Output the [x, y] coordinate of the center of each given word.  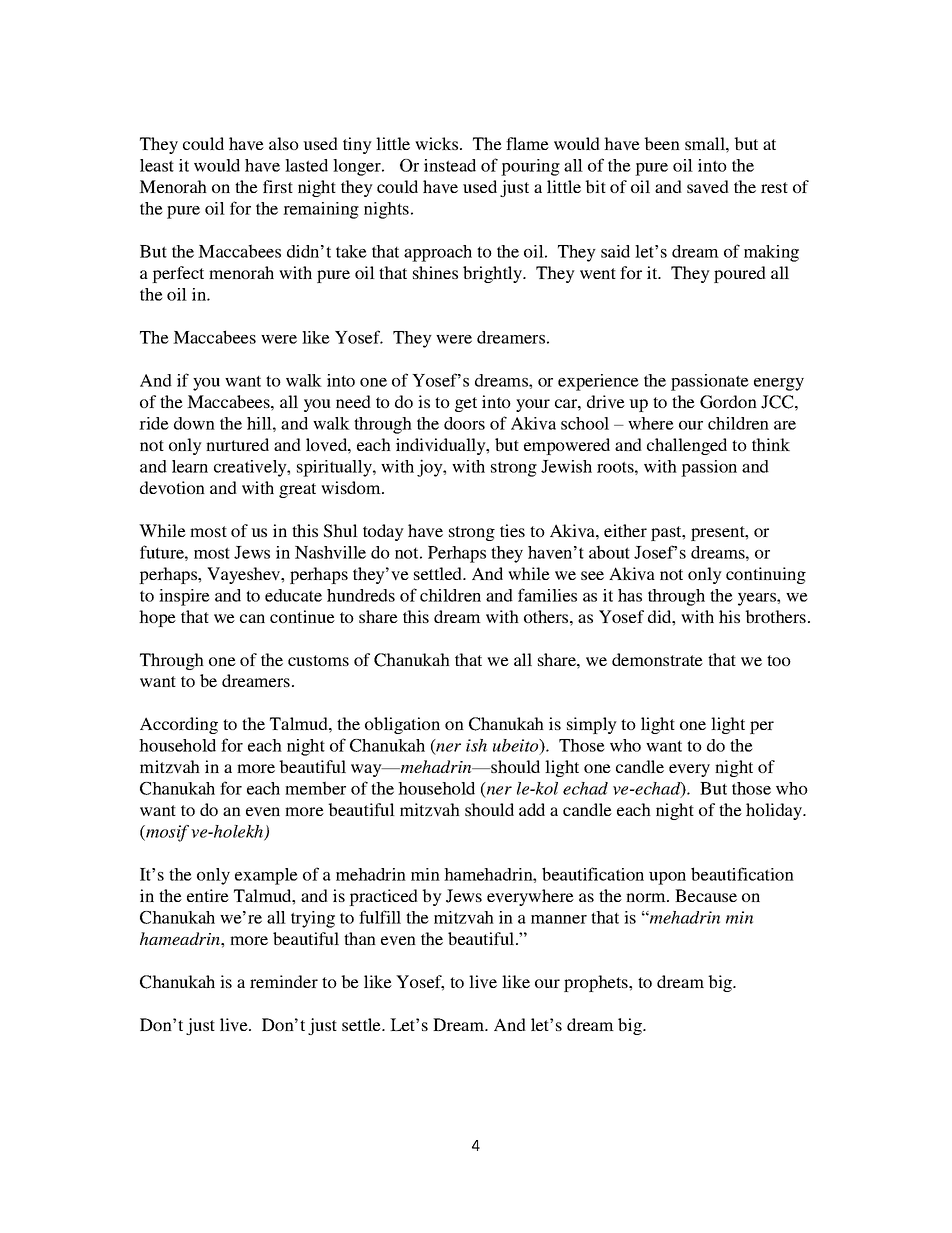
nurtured [237, 444]
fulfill [380, 917]
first [278, 186]
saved [708, 186]
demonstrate [657, 659]
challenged [687, 446]
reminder [284, 981]
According [179, 725]
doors [464, 423]
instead [450, 165]
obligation [402, 725]
